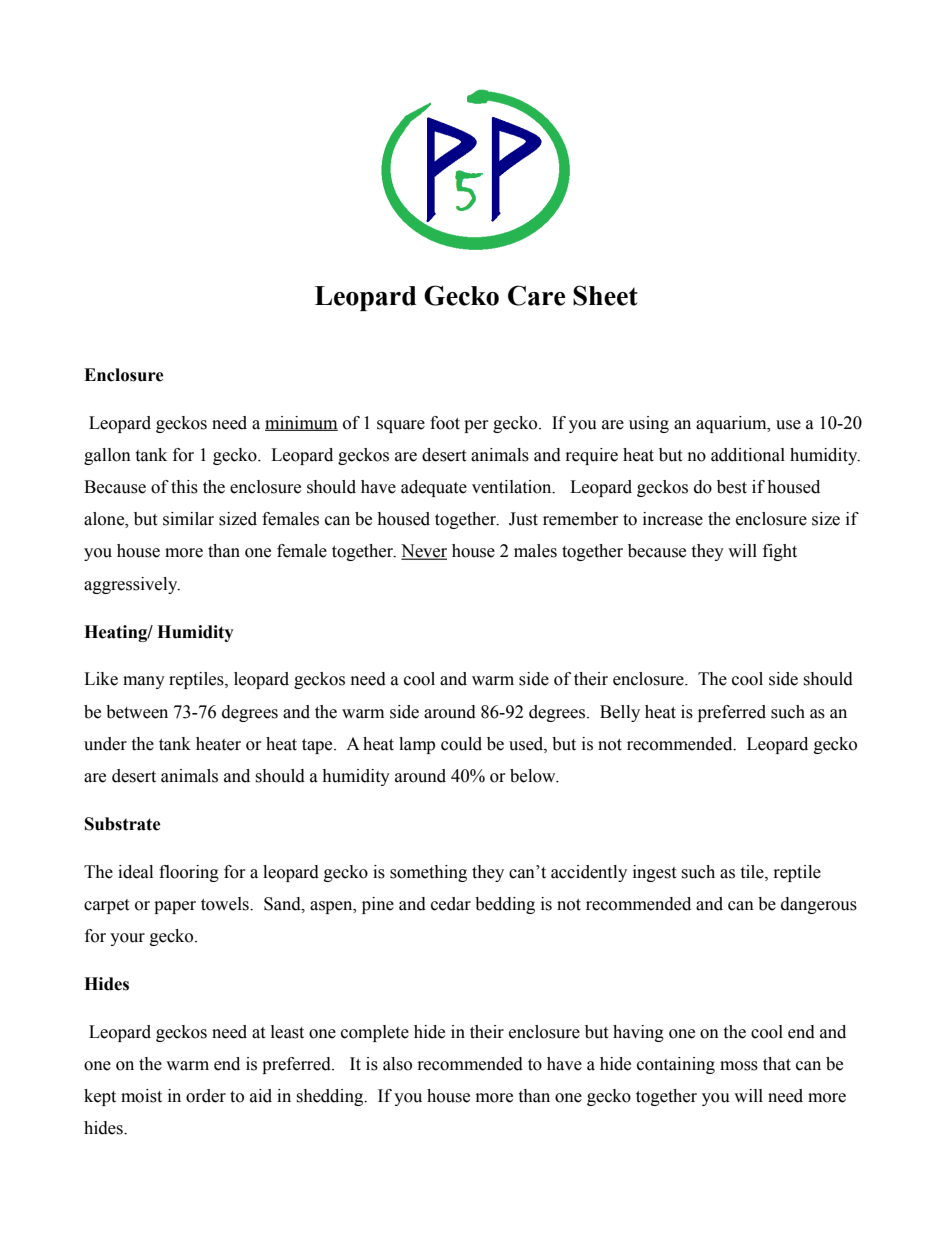  Describe the element at coordinates (428, 873) in the document. I see `something` at that location.
